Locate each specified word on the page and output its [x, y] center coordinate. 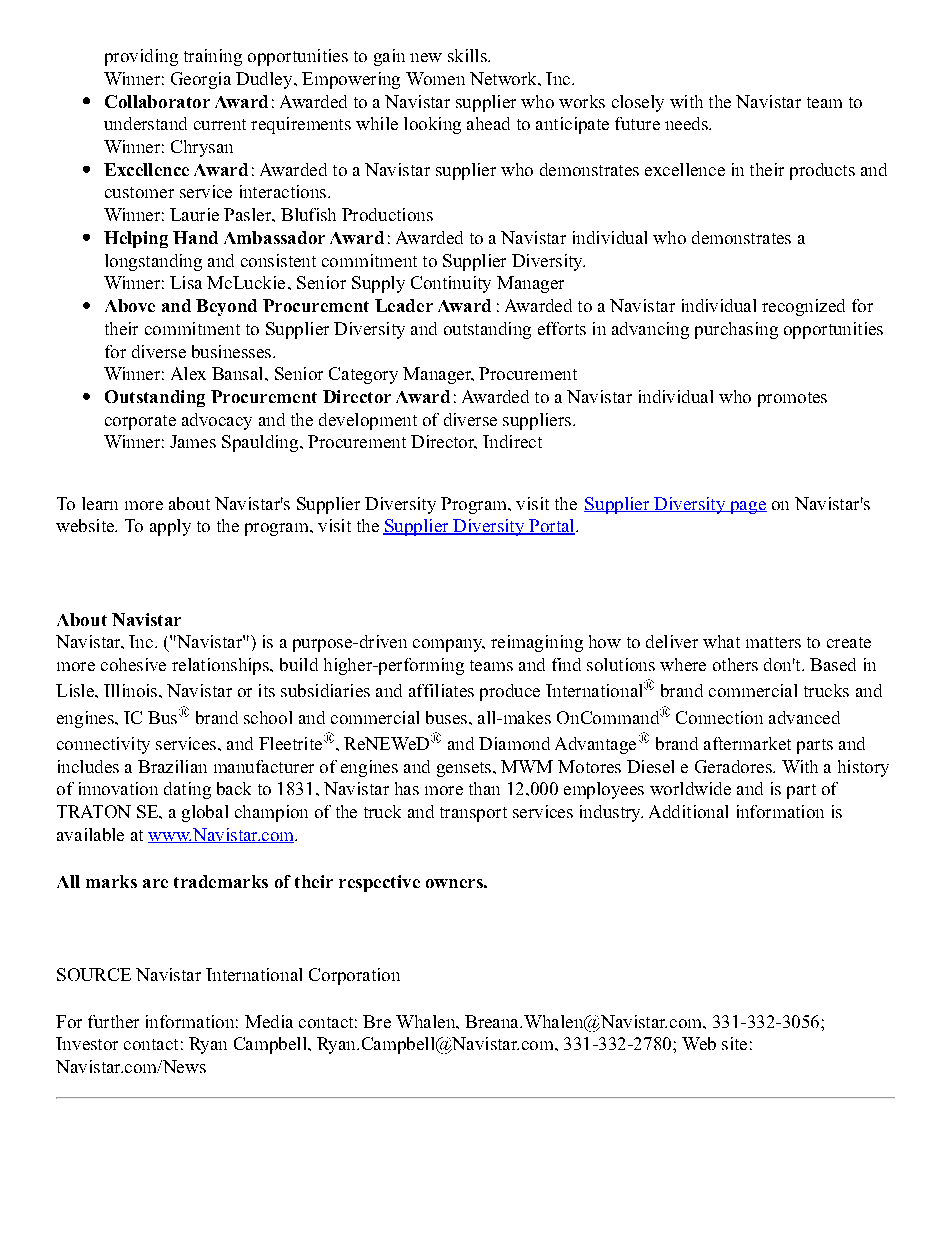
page [747, 507]
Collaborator [157, 101]
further [113, 1021]
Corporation [354, 976]
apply [170, 527]
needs [687, 123]
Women [435, 78]
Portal [552, 527]
